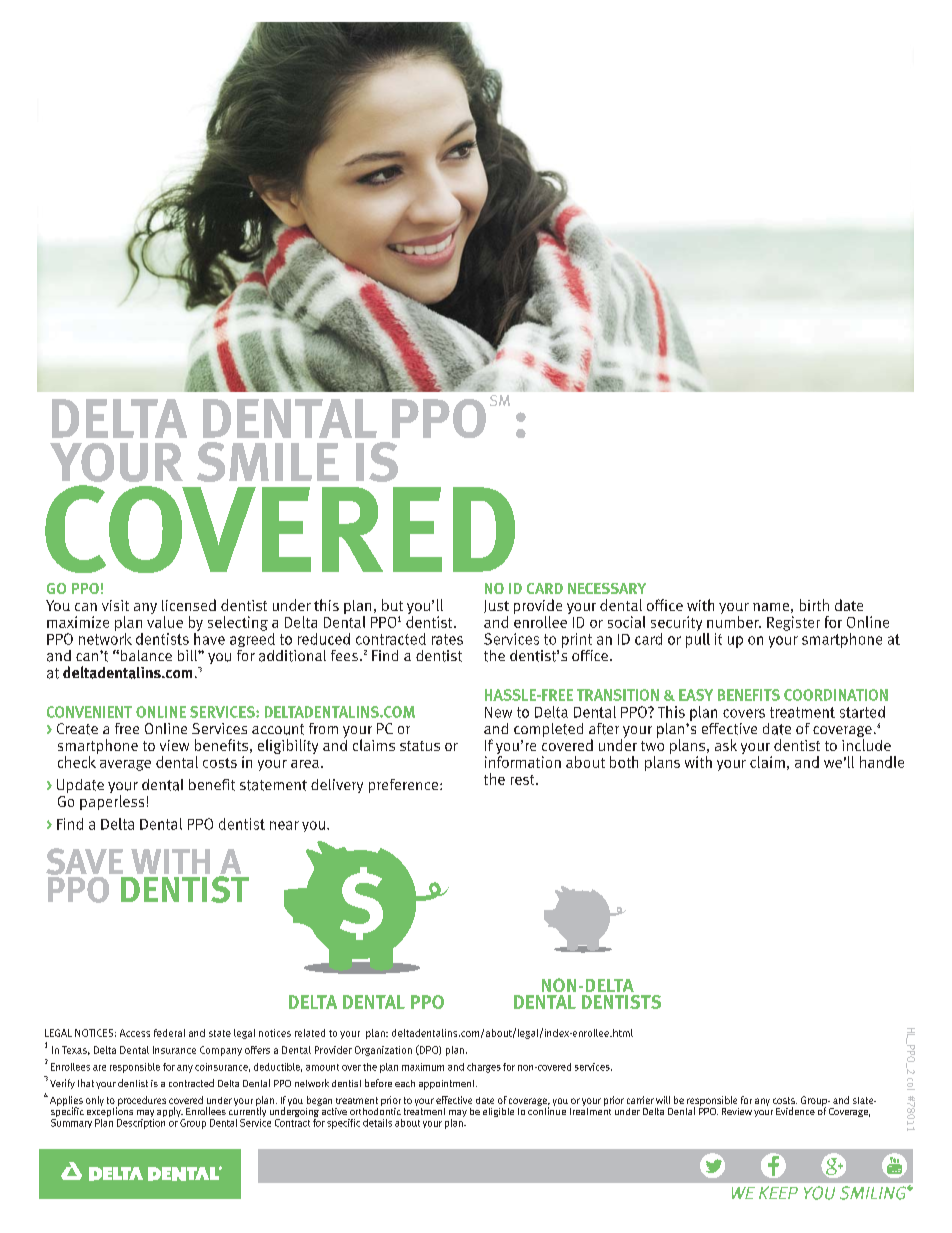 The height and width of the page is (1233, 952). What do you see at coordinates (882, 762) in the page?
I see `handle` at bounding box center [882, 762].
